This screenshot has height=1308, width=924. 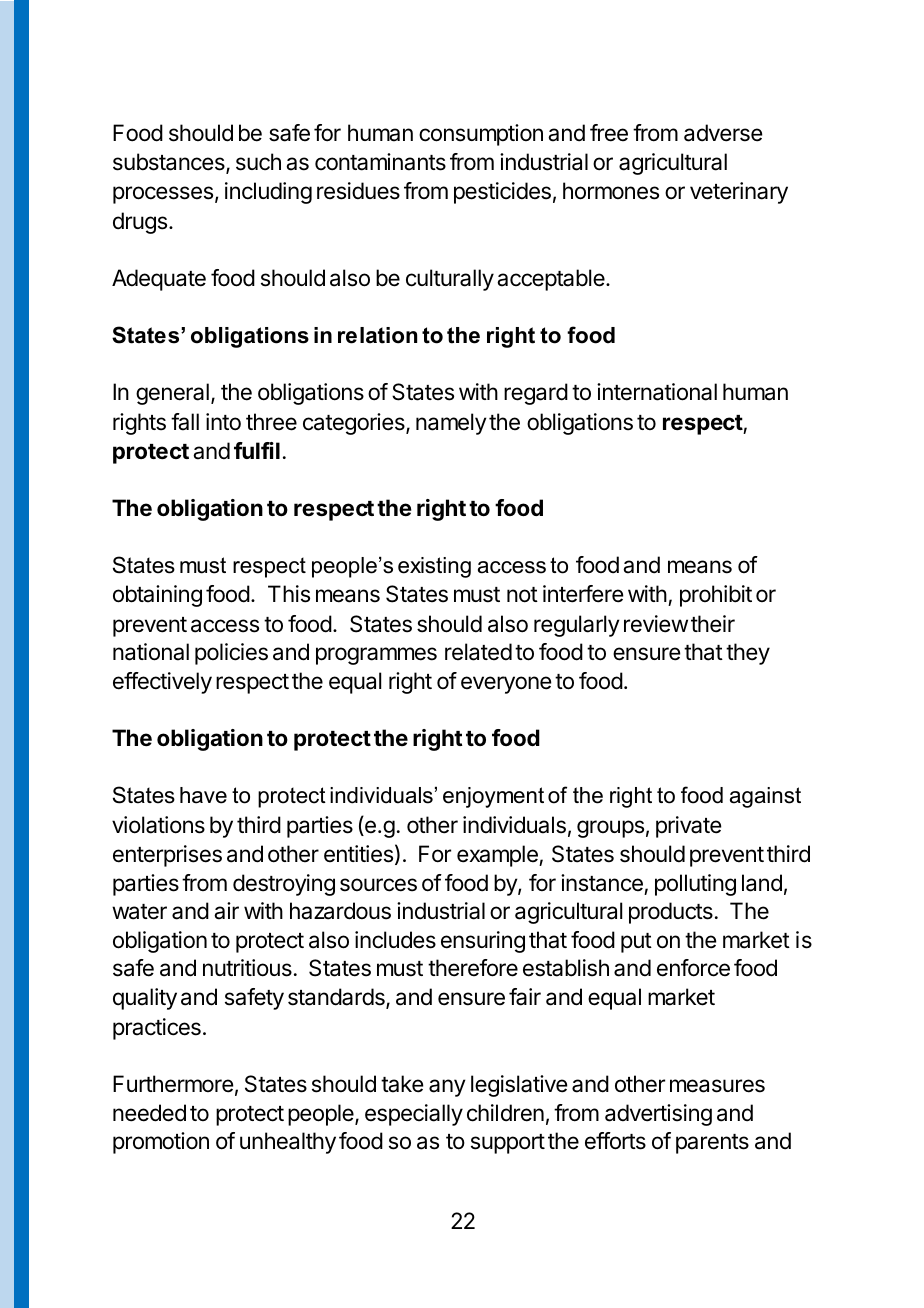 I want to click on consumption, so click(x=481, y=135).
